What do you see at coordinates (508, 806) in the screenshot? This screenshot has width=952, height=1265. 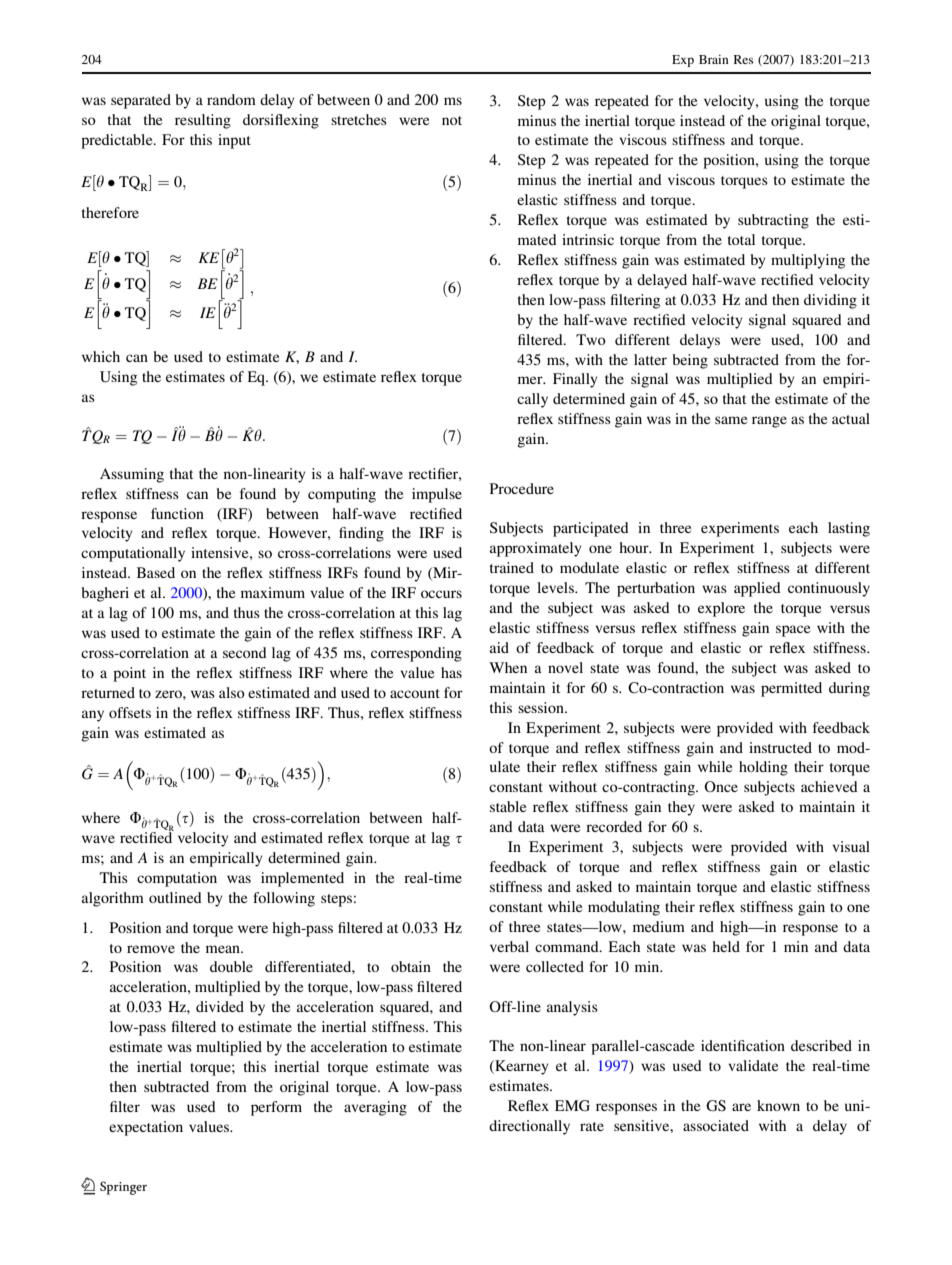 I see `stable` at bounding box center [508, 806].
